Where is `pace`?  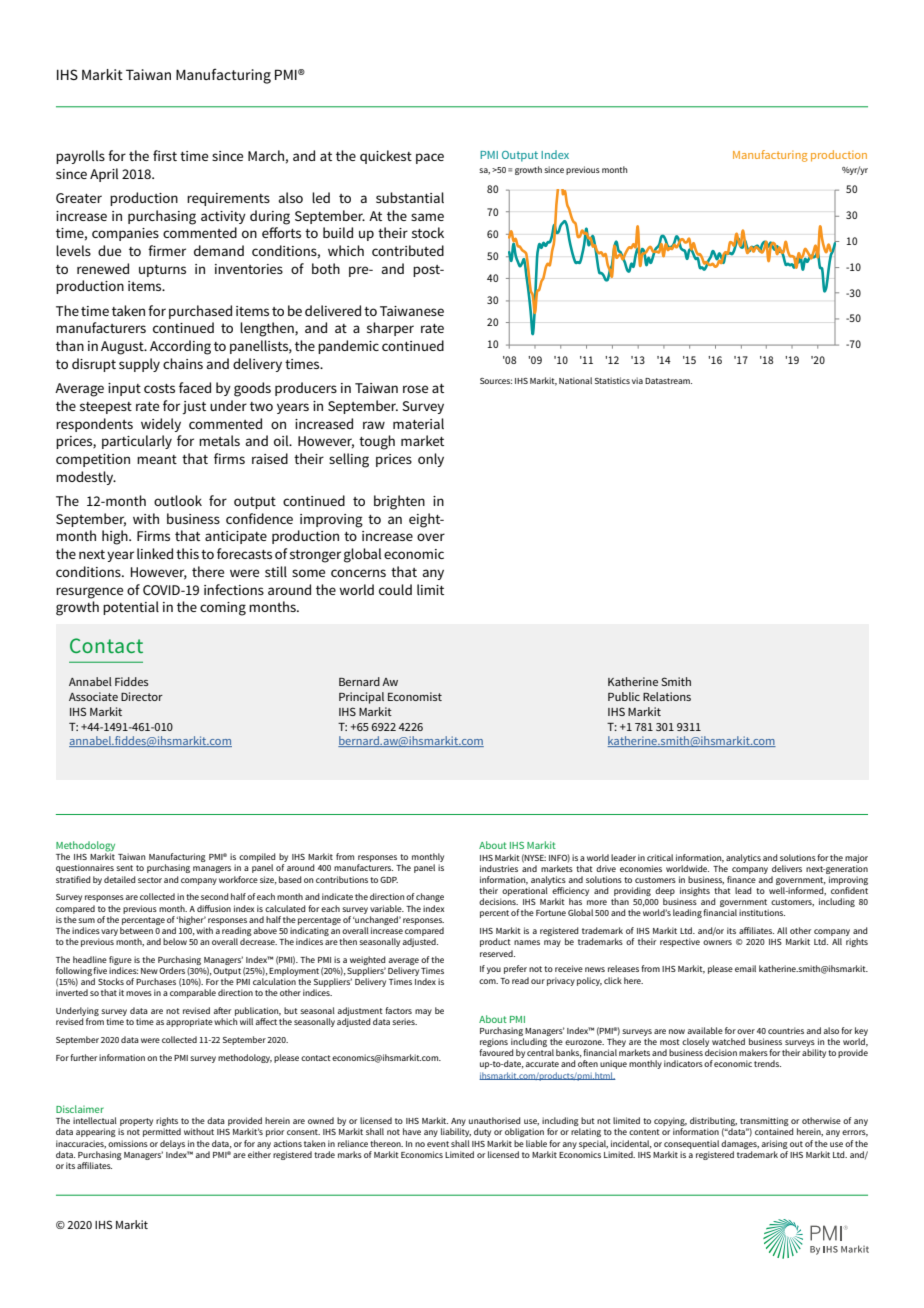
pace is located at coordinates (430, 158).
